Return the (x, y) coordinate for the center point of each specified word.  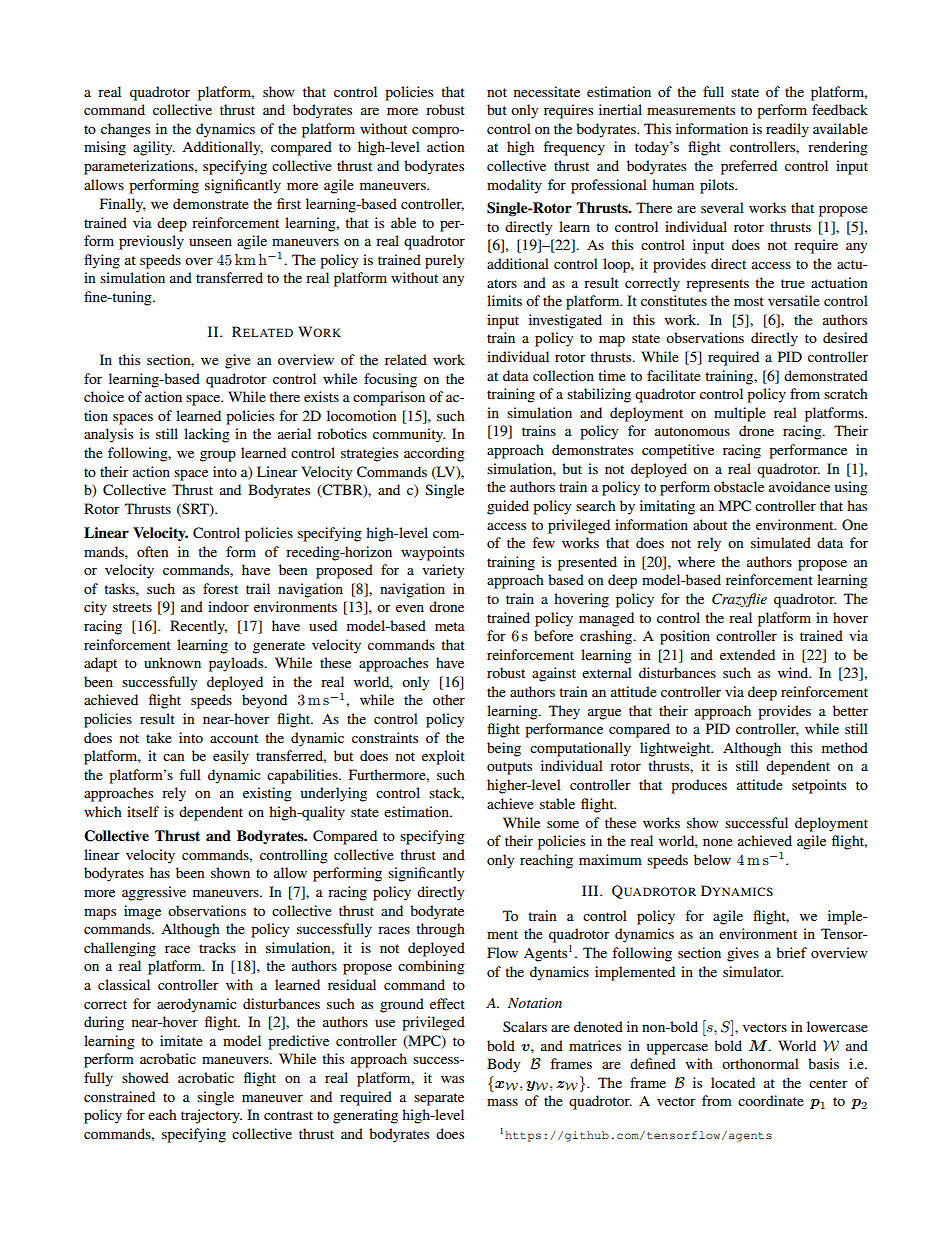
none (718, 842)
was (452, 1079)
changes (125, 130)
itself (143, 811)
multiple (740, 414)
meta (450, 626)
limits (504, 300)
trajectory (211, 1116)
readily (787, 130)
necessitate (547, 91)
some (563, 824)
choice (104, 396)
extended (747, 654)
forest (220, 588)
